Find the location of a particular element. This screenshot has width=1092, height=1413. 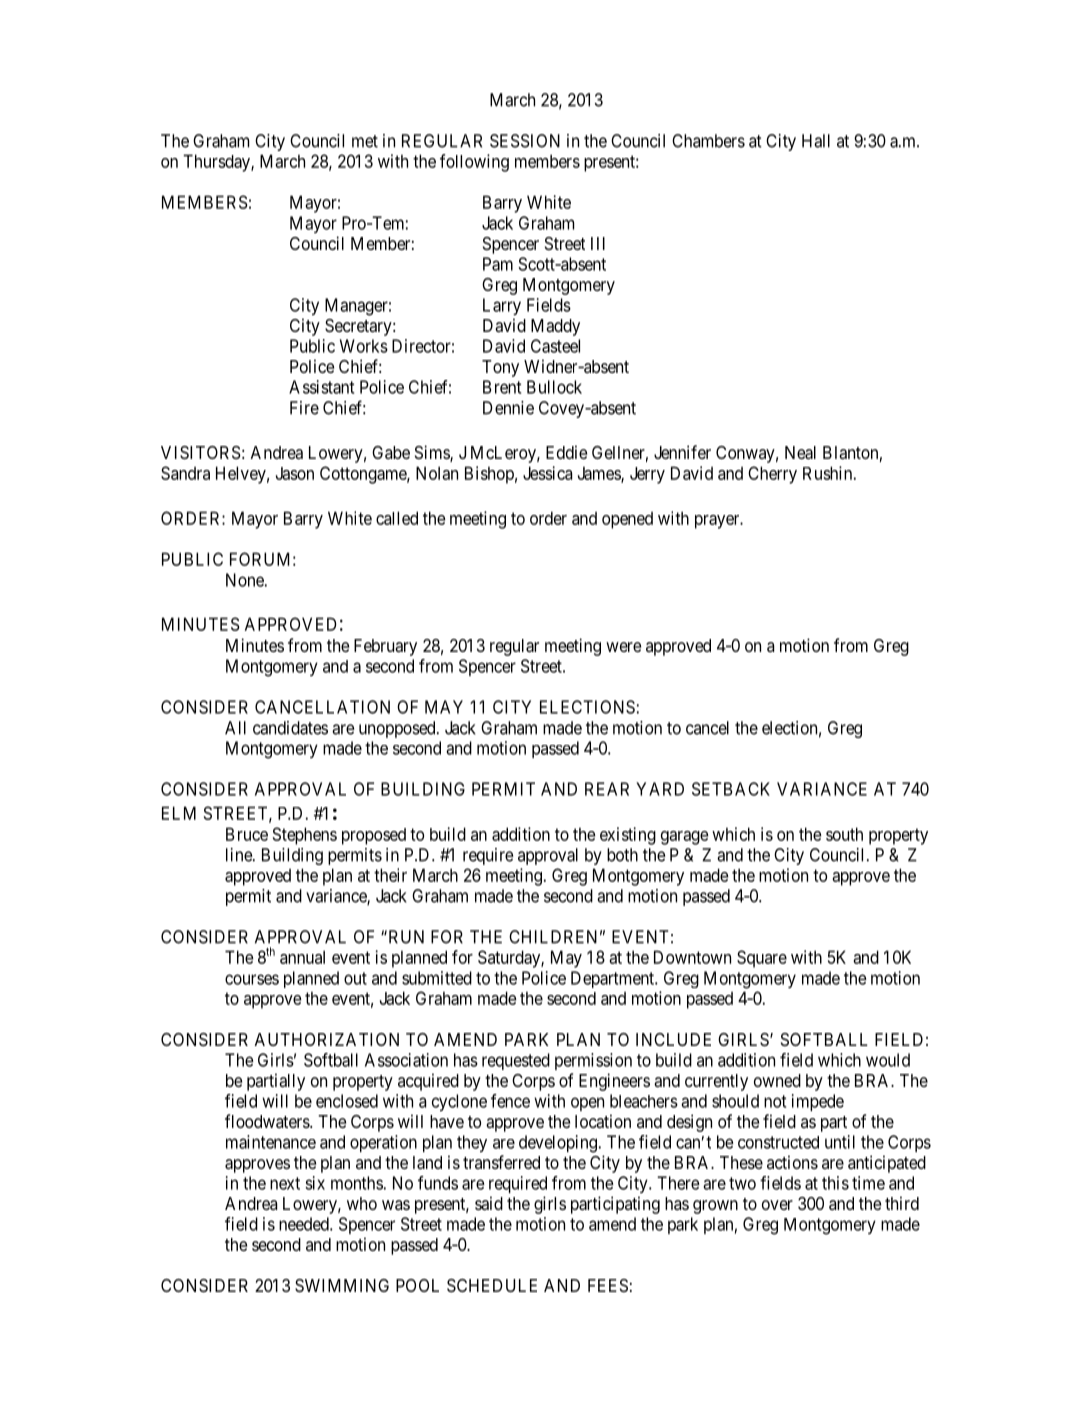

Jason is located at coordinates (295, 473).
